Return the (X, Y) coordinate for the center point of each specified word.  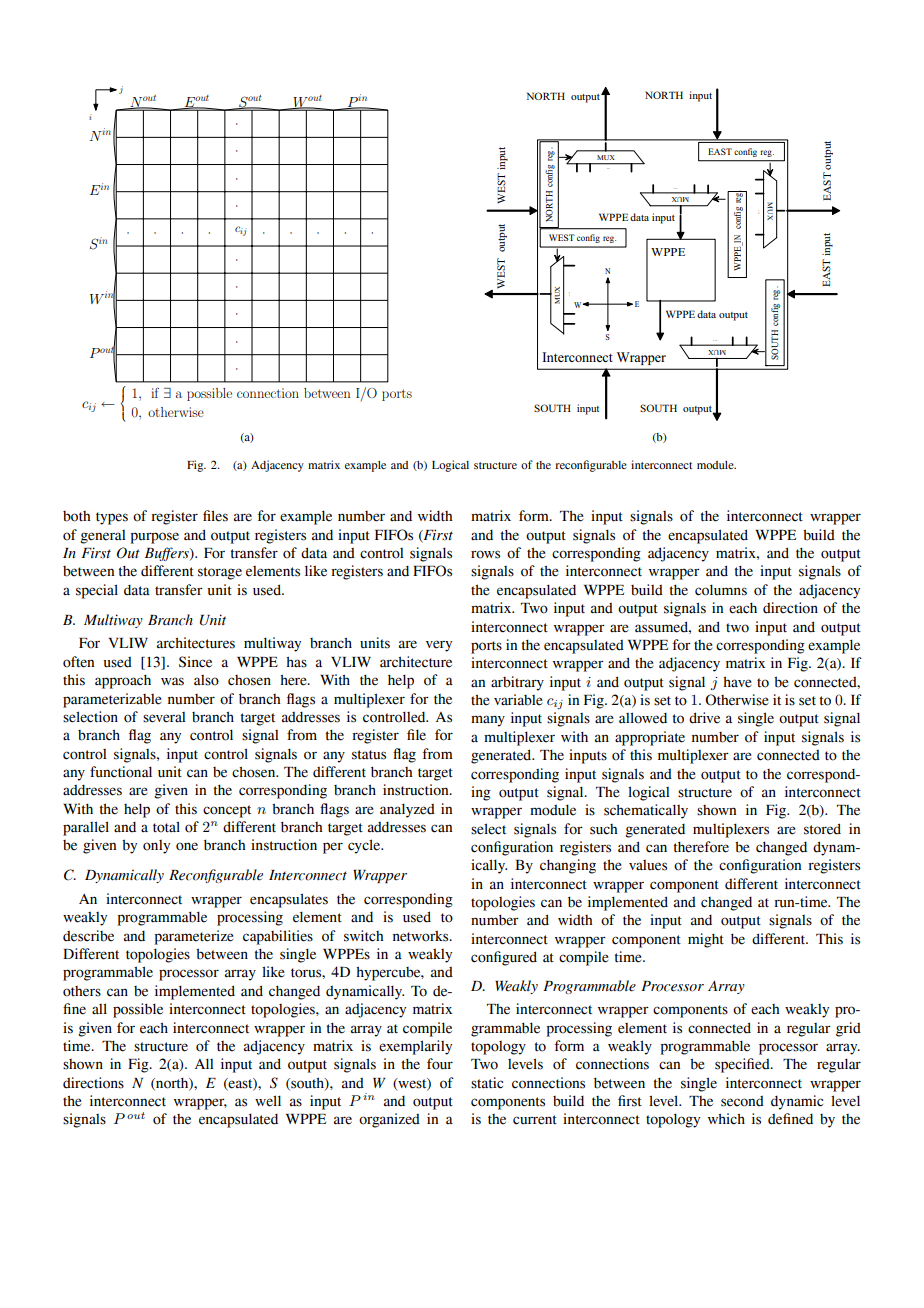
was (172, 681)
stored (822, 829)
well (268, 1101)
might (706, 940)
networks (422, 936)
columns (721, 590)
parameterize (194, 937)
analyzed (407, 810)
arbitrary (517, 683)
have (737, 682)
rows (485, 554)
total (166, 827)
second (742, 1101)
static (487, 1083)
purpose (155, 538)
